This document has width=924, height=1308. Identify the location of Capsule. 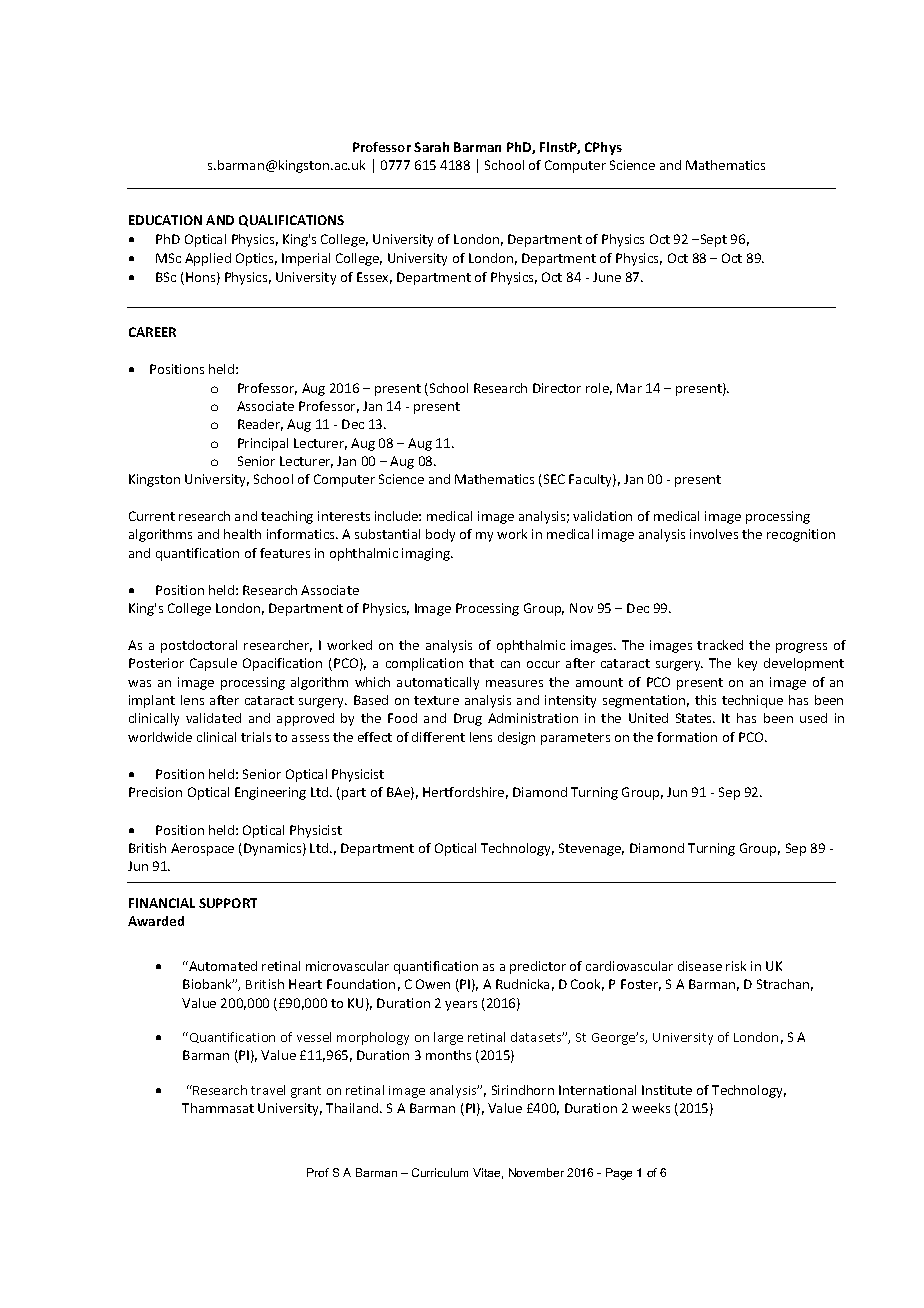
(213, 664).
